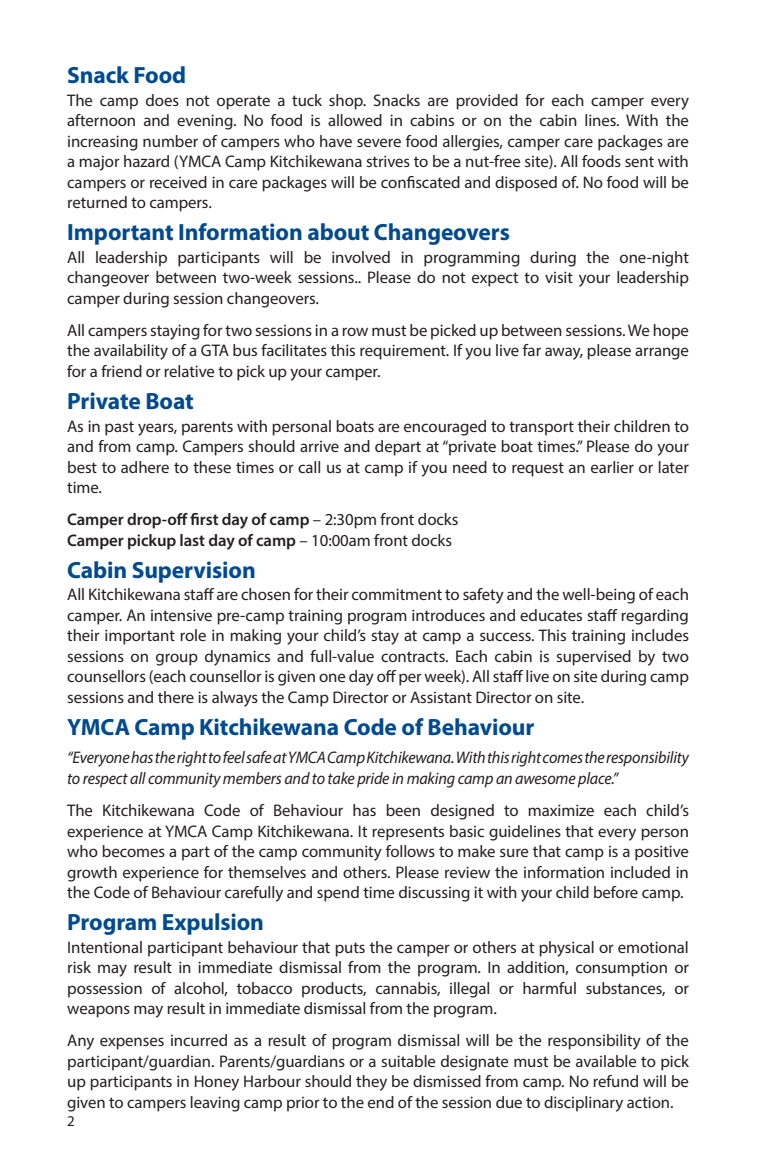 This document has height=1176, width=773. What do you see at coordinates (371, 1083) in the document?
I see `they` at bounding box center [371, 1083].
